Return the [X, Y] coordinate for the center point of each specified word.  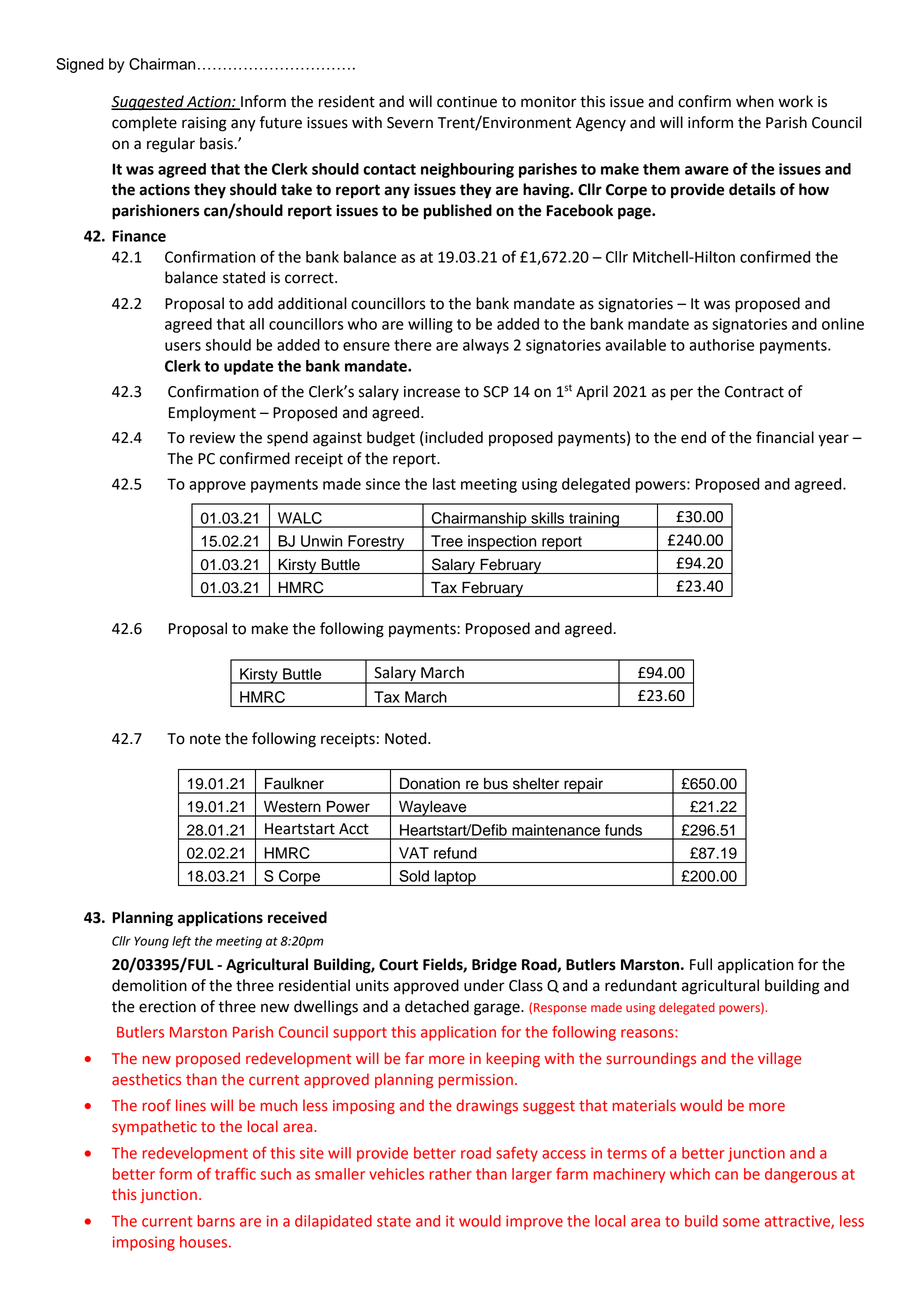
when [755, 101]
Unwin [321, 541]
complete [144, 124]
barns [216, 1221]
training [594, 520]
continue [467, 102]
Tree [447, 541]
